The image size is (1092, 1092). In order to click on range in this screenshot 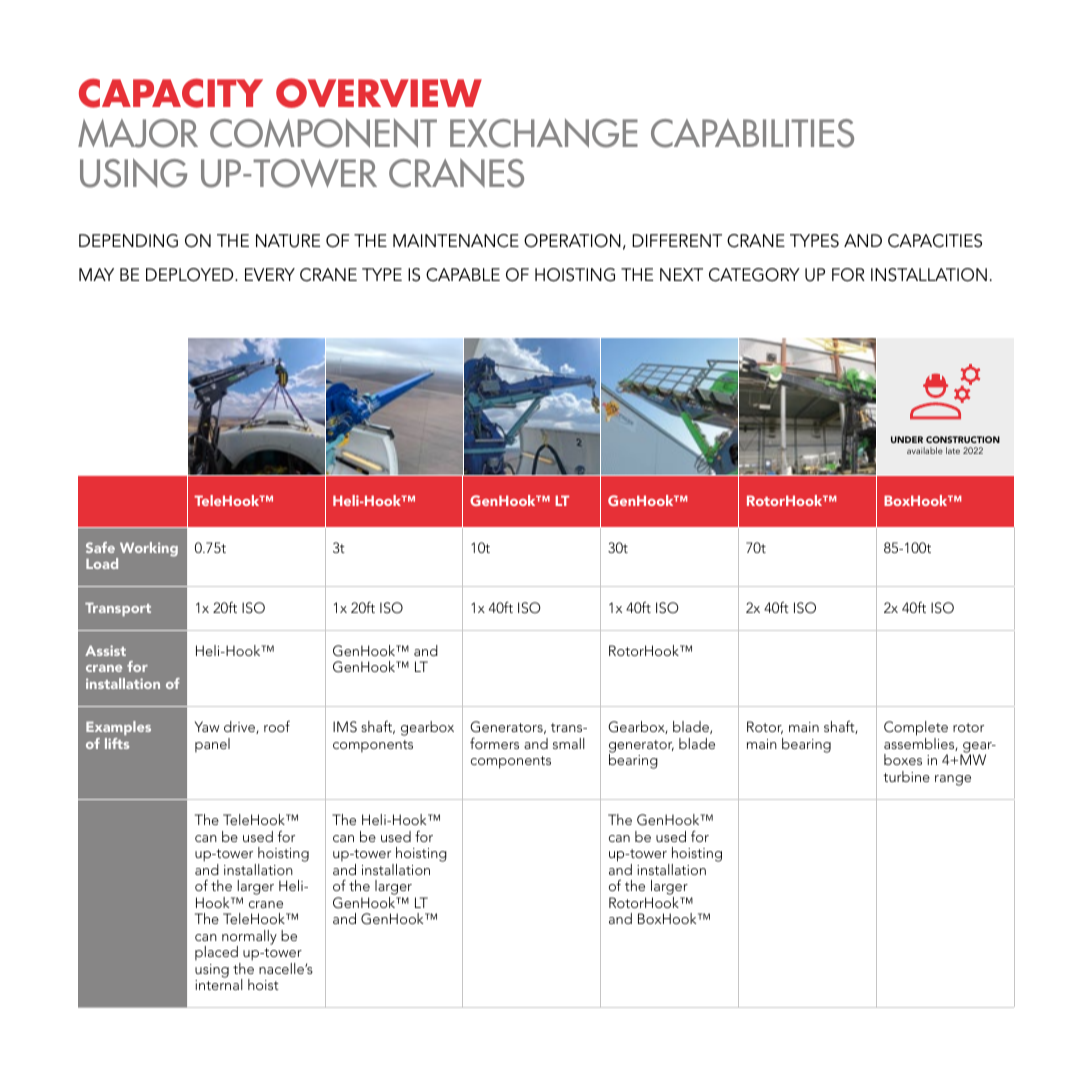, I will do `click(953, 780)`.
